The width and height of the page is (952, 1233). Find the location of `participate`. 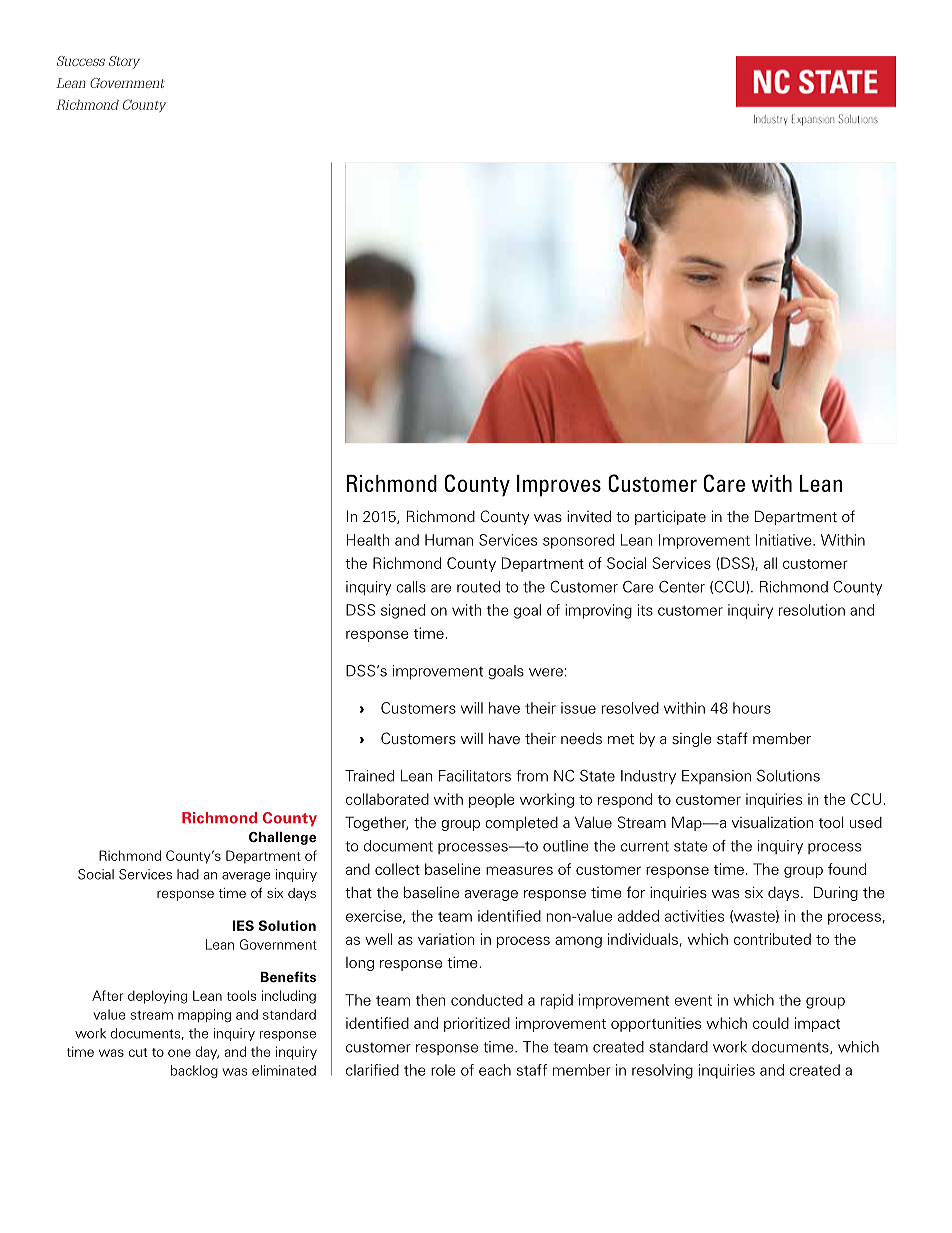

participate is located at coordinates (670, 517).
